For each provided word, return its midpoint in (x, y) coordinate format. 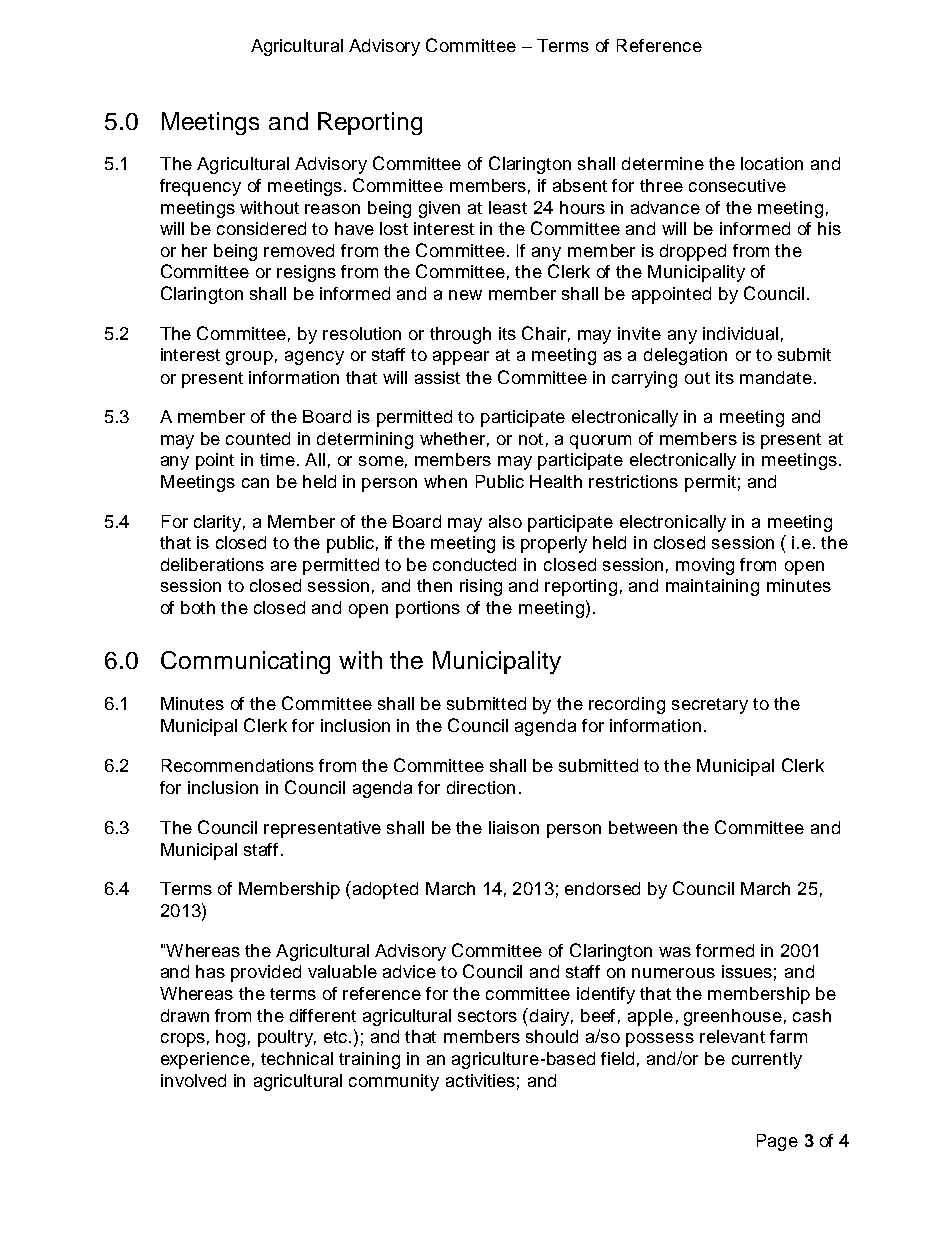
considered (261, 228)
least (508, 207)
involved (193, 1080)
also (505, 521)
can (255, 483)
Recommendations (238, 765)
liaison (514, 827)
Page (777, 1142)
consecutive (737, 185)
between (643, 827)
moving (705, 566)
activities (480, 1080)
